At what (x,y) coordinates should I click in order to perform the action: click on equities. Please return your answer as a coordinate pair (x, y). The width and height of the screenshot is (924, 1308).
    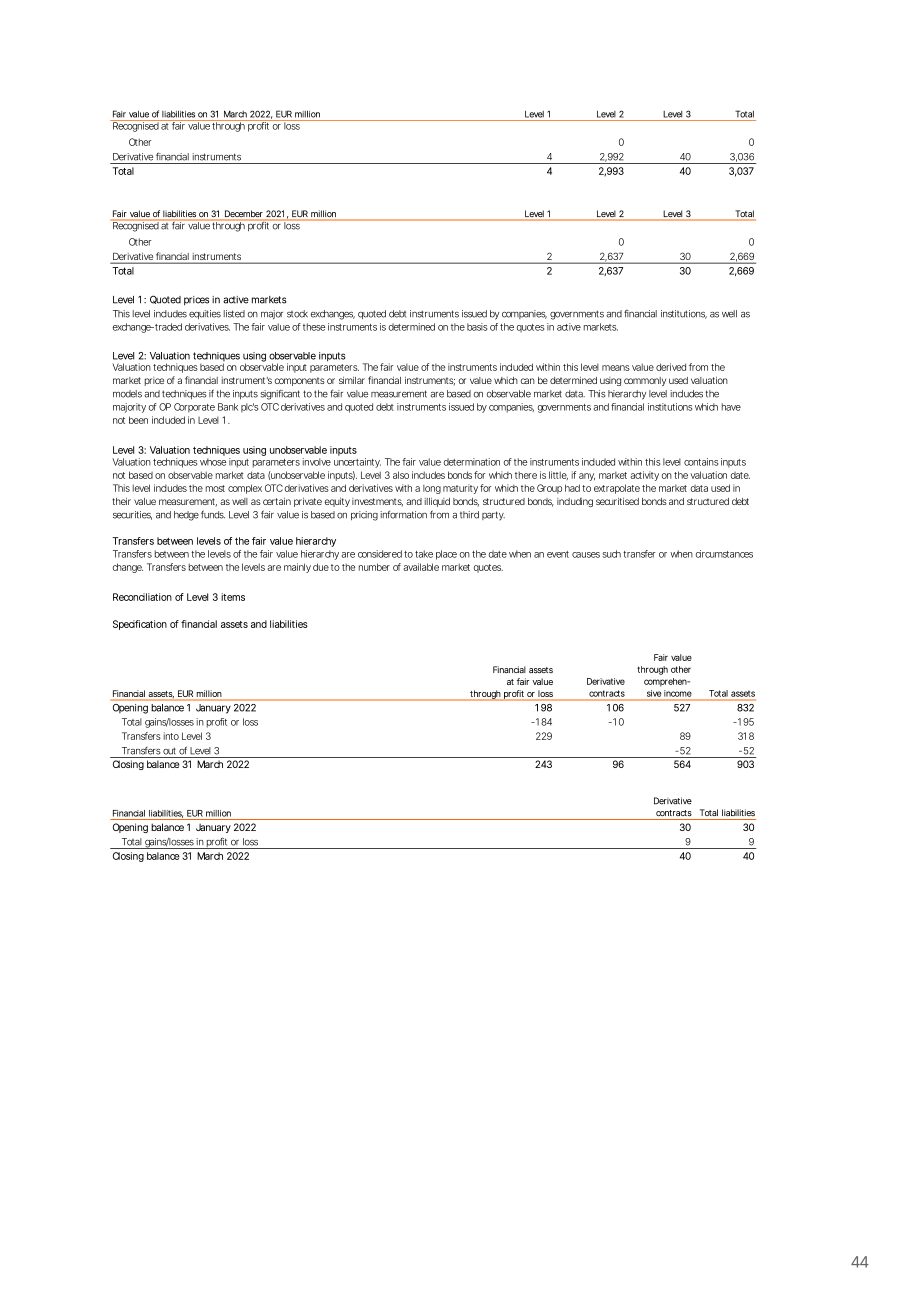
    Looking at the image, I should click on (205, 314).
